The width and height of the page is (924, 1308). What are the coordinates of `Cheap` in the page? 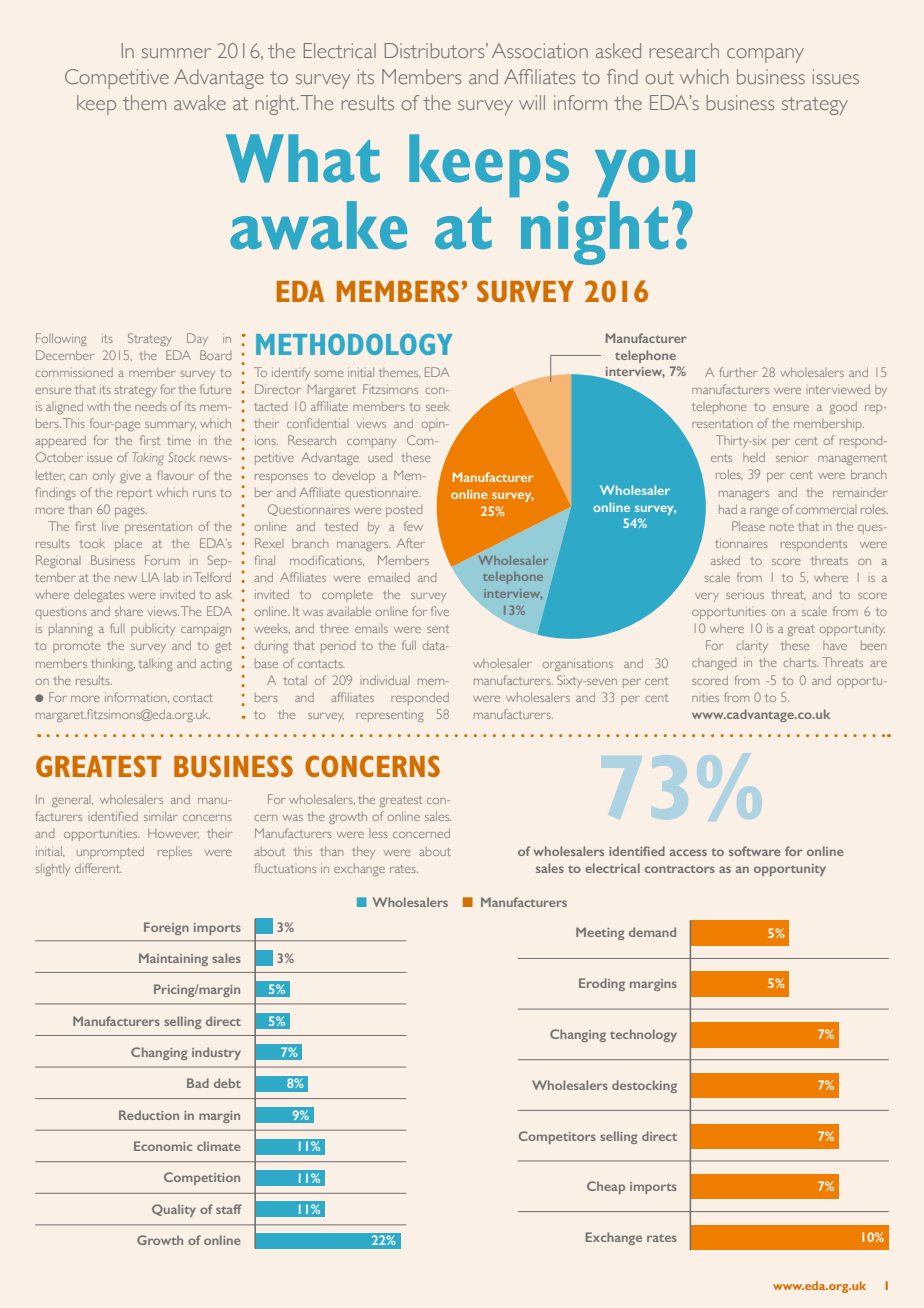 It's located at (606, 1187).
